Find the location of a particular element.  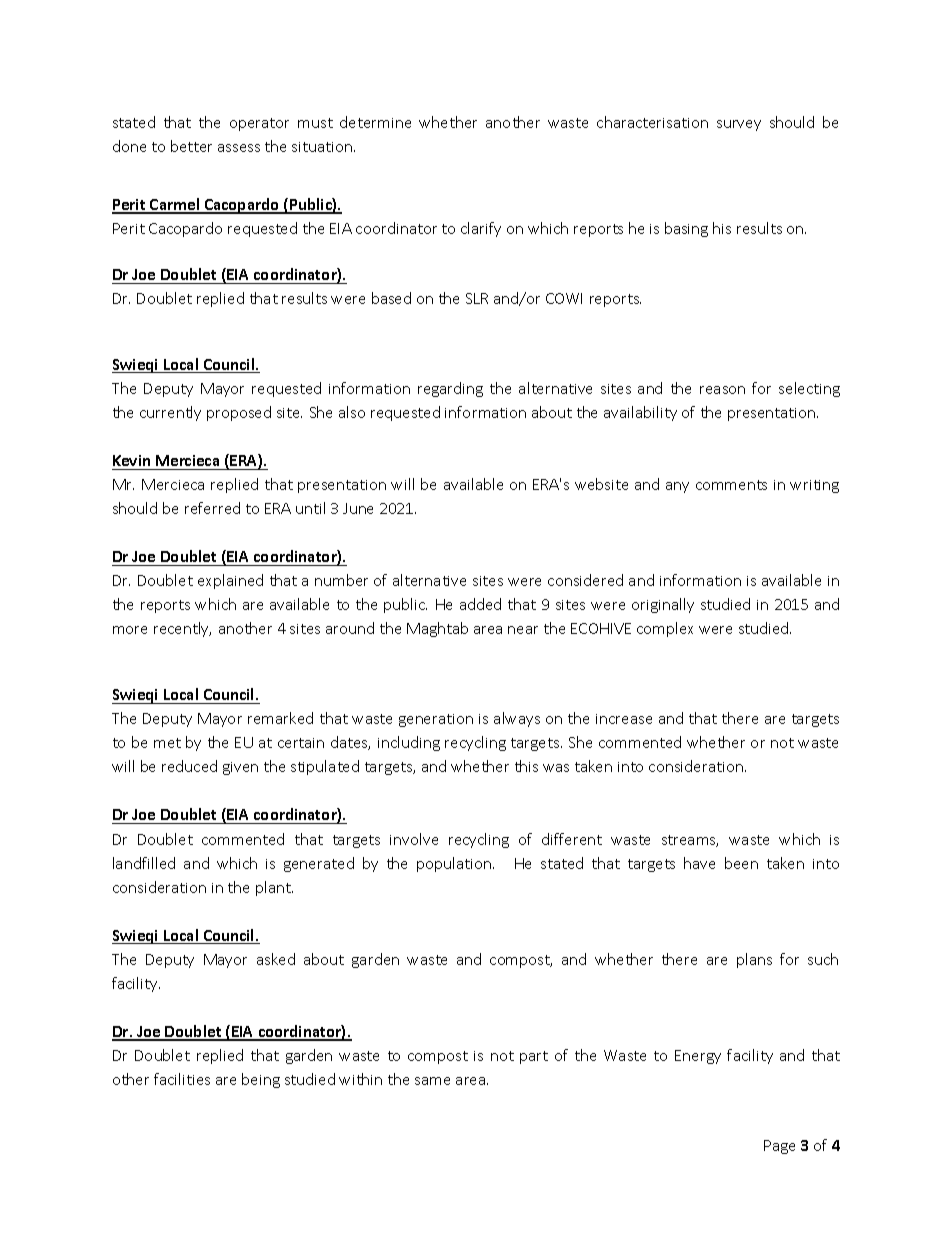

survey is located at coordinates (739, 125).
